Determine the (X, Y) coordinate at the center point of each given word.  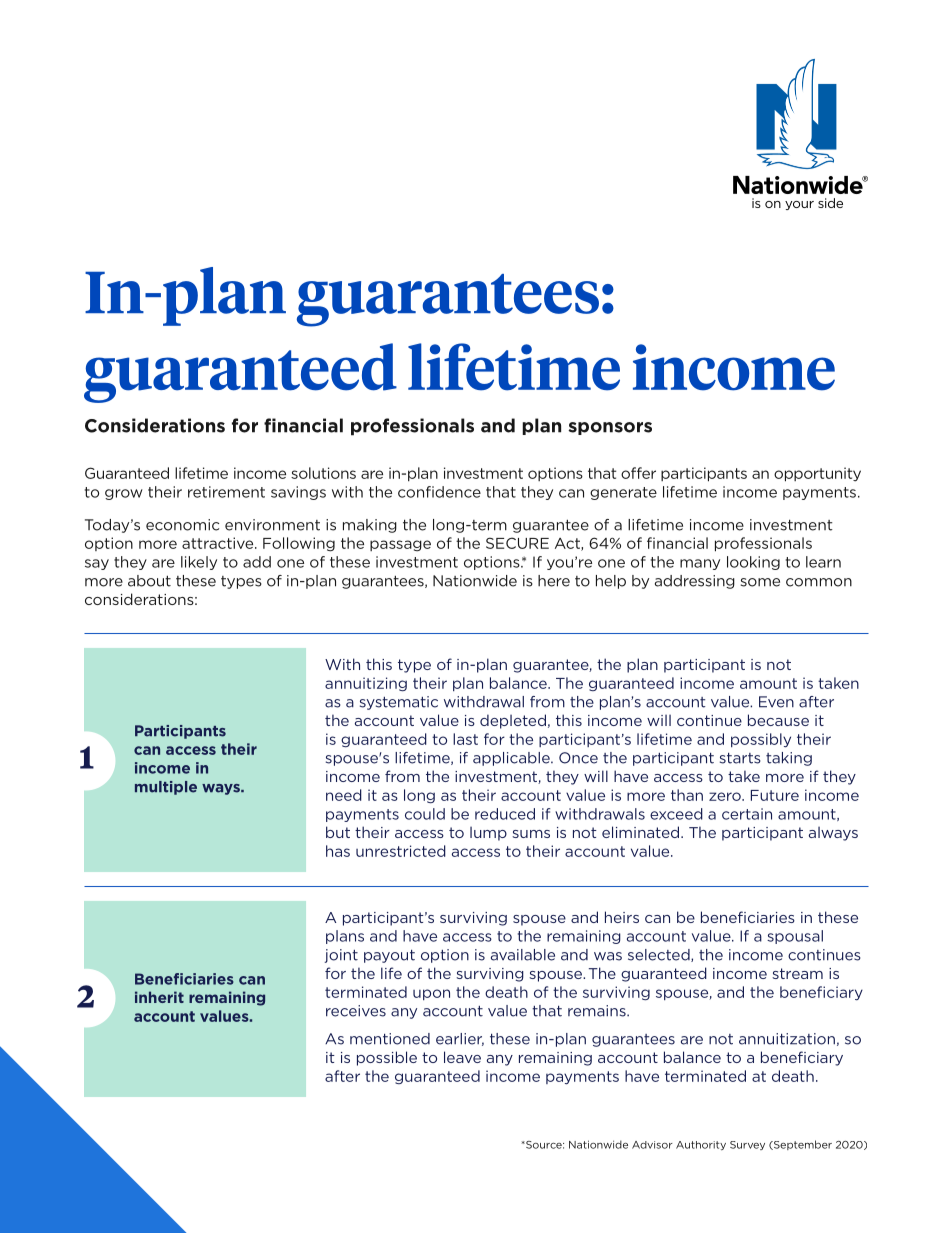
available (523, 955)
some (760, 582)
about (149, 581)
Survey (747, 1145)
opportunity (817, 474)
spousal (795, 937)
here (554, 581)
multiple (166, 788)
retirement (226, 492)
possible (387, 1058)
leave (462, 1057)
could (425, 814)
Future (775, 795)
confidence (439, 492)
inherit (159, 997)
